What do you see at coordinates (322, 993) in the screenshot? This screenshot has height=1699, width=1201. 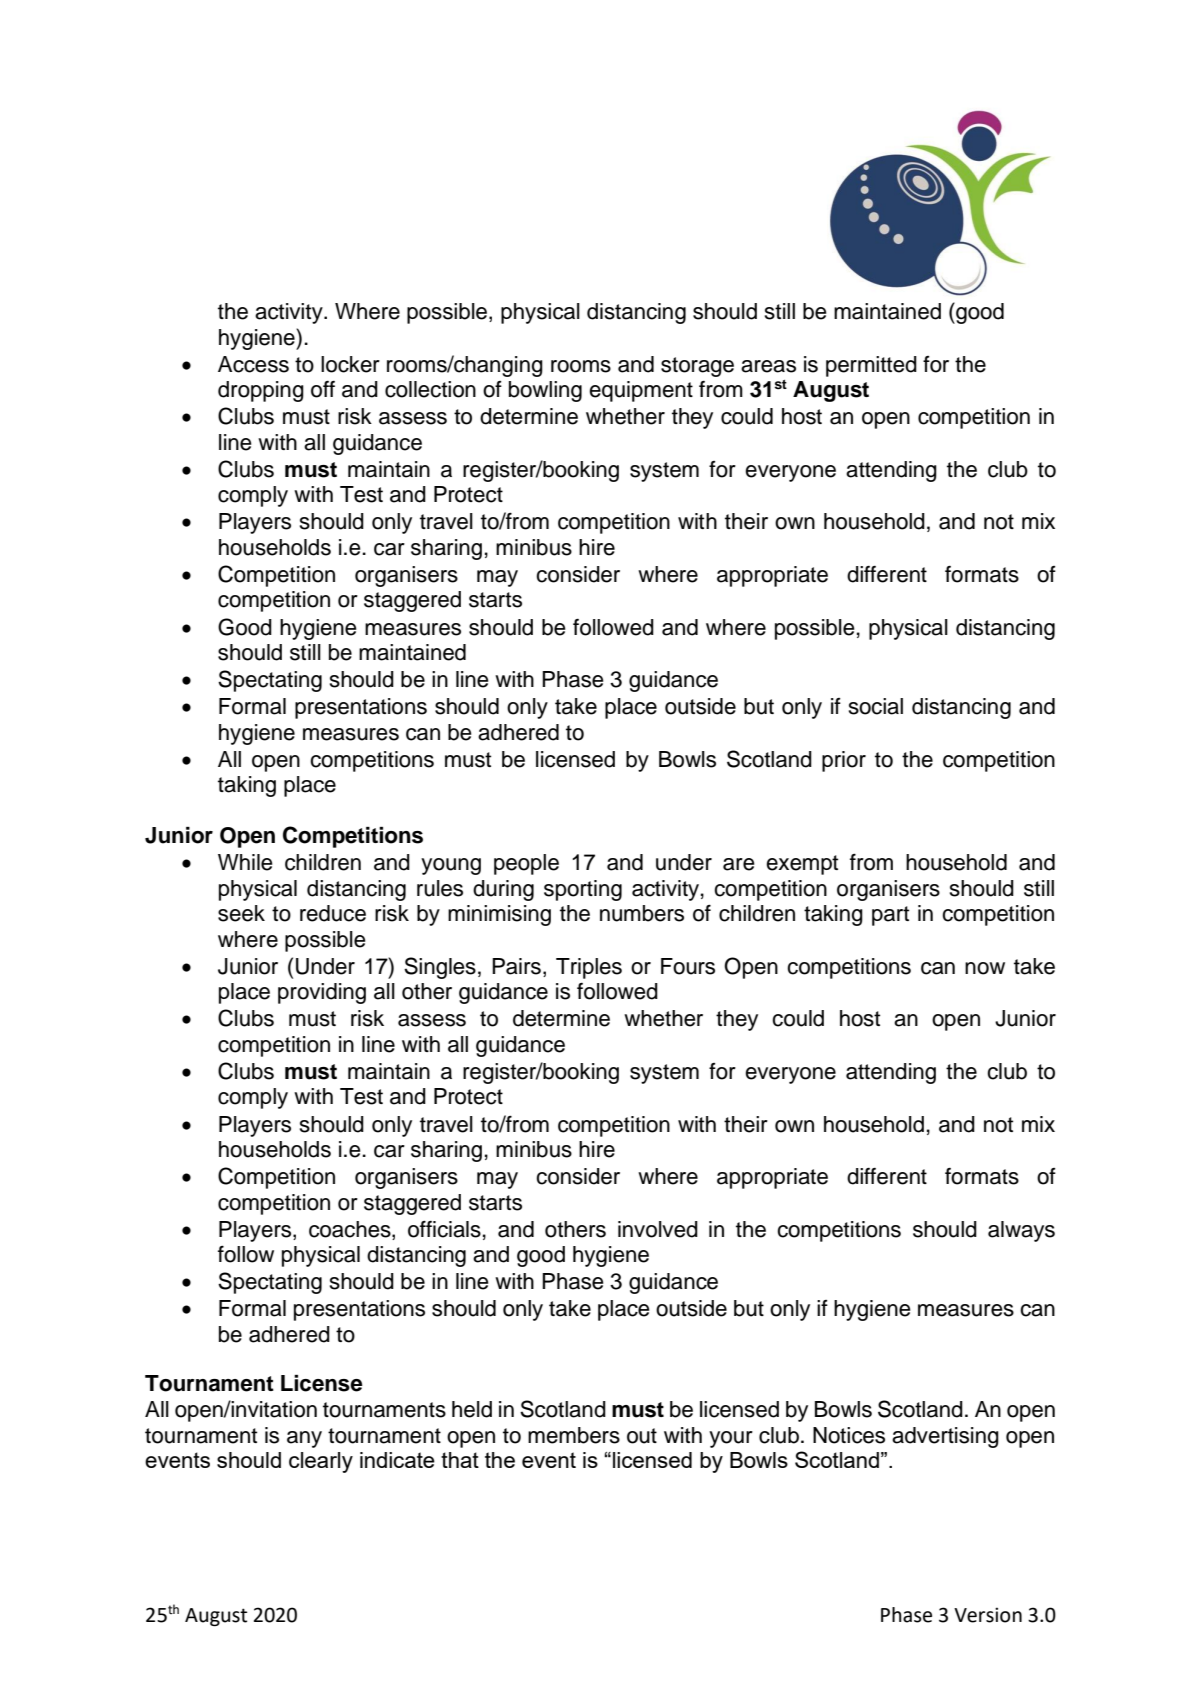 I see `providing` at bounding box center [322, 993].
